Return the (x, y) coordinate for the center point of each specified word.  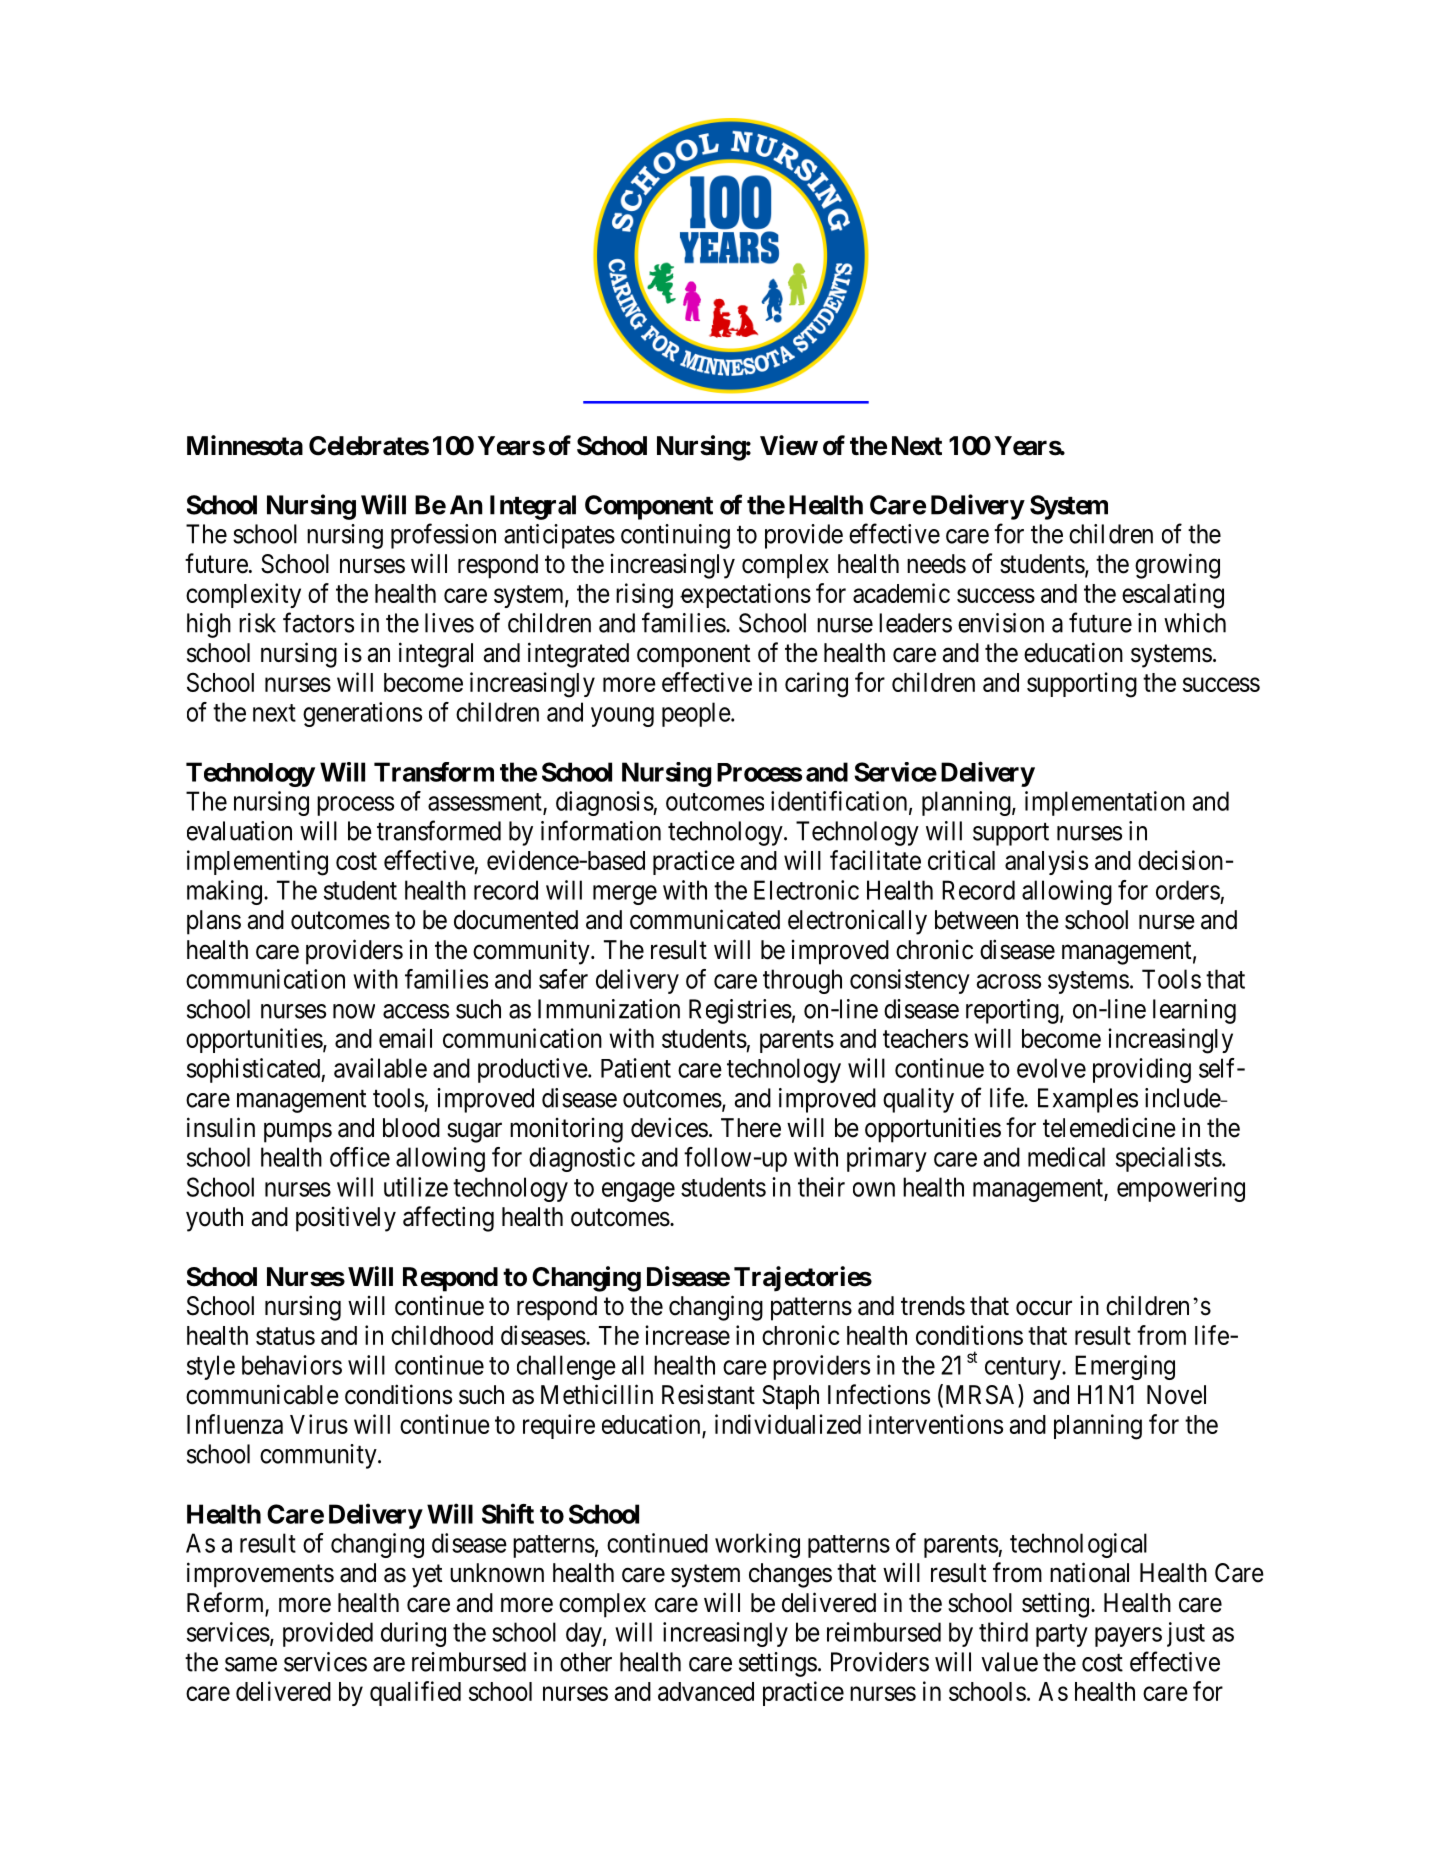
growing (1177, 566)
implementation (1105, 803)
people (696, 714)
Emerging (1125, 1367)
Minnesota (245, 445)
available (380, 1068)
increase (687, 1335)
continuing (675, 536)
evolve (1051, 1068)
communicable (262, 1394)
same (251, 1664)
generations (362, 714)
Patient (636, 1068)
